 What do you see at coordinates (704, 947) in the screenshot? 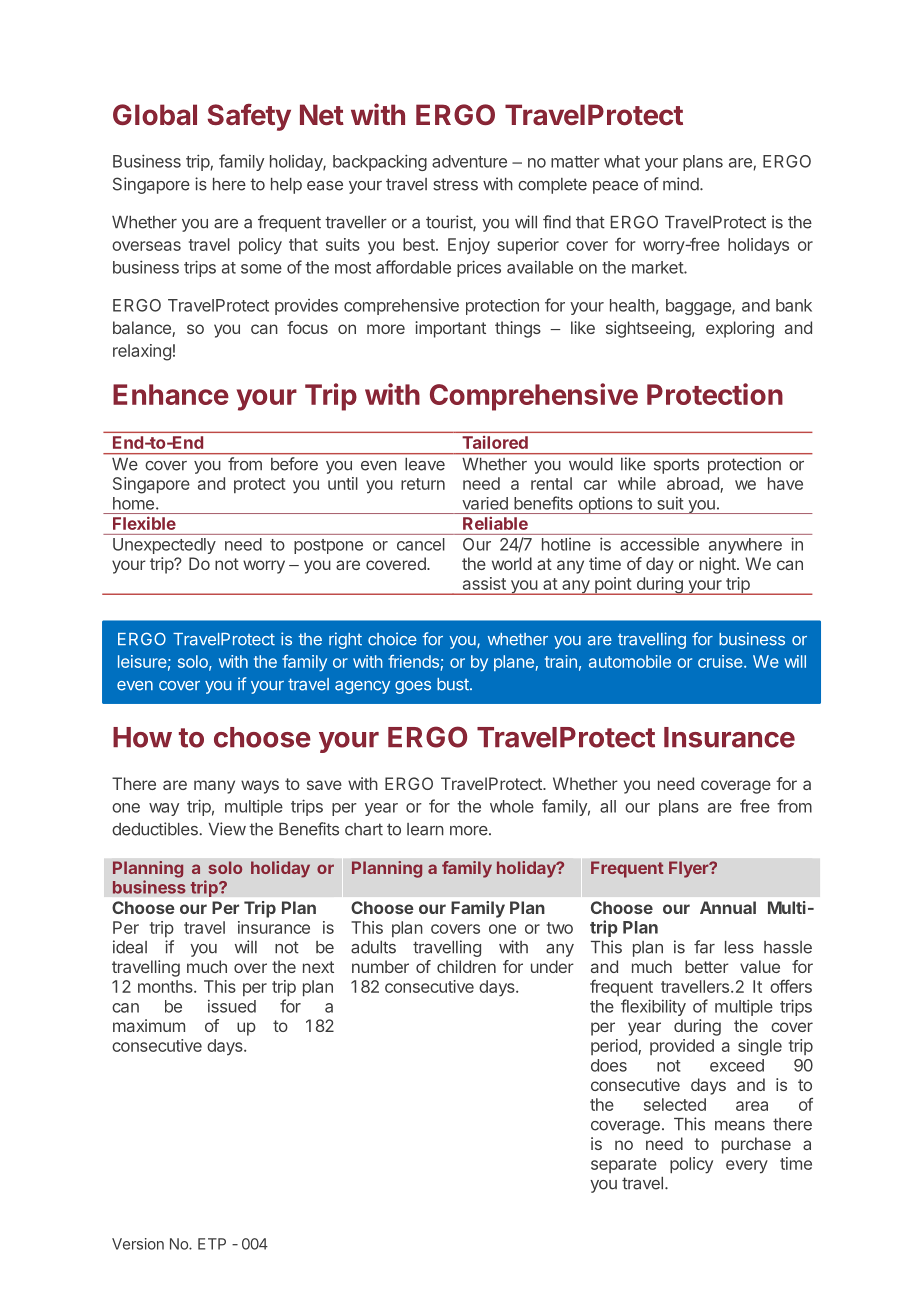
I see `far` at bounding box center [704, 947].
